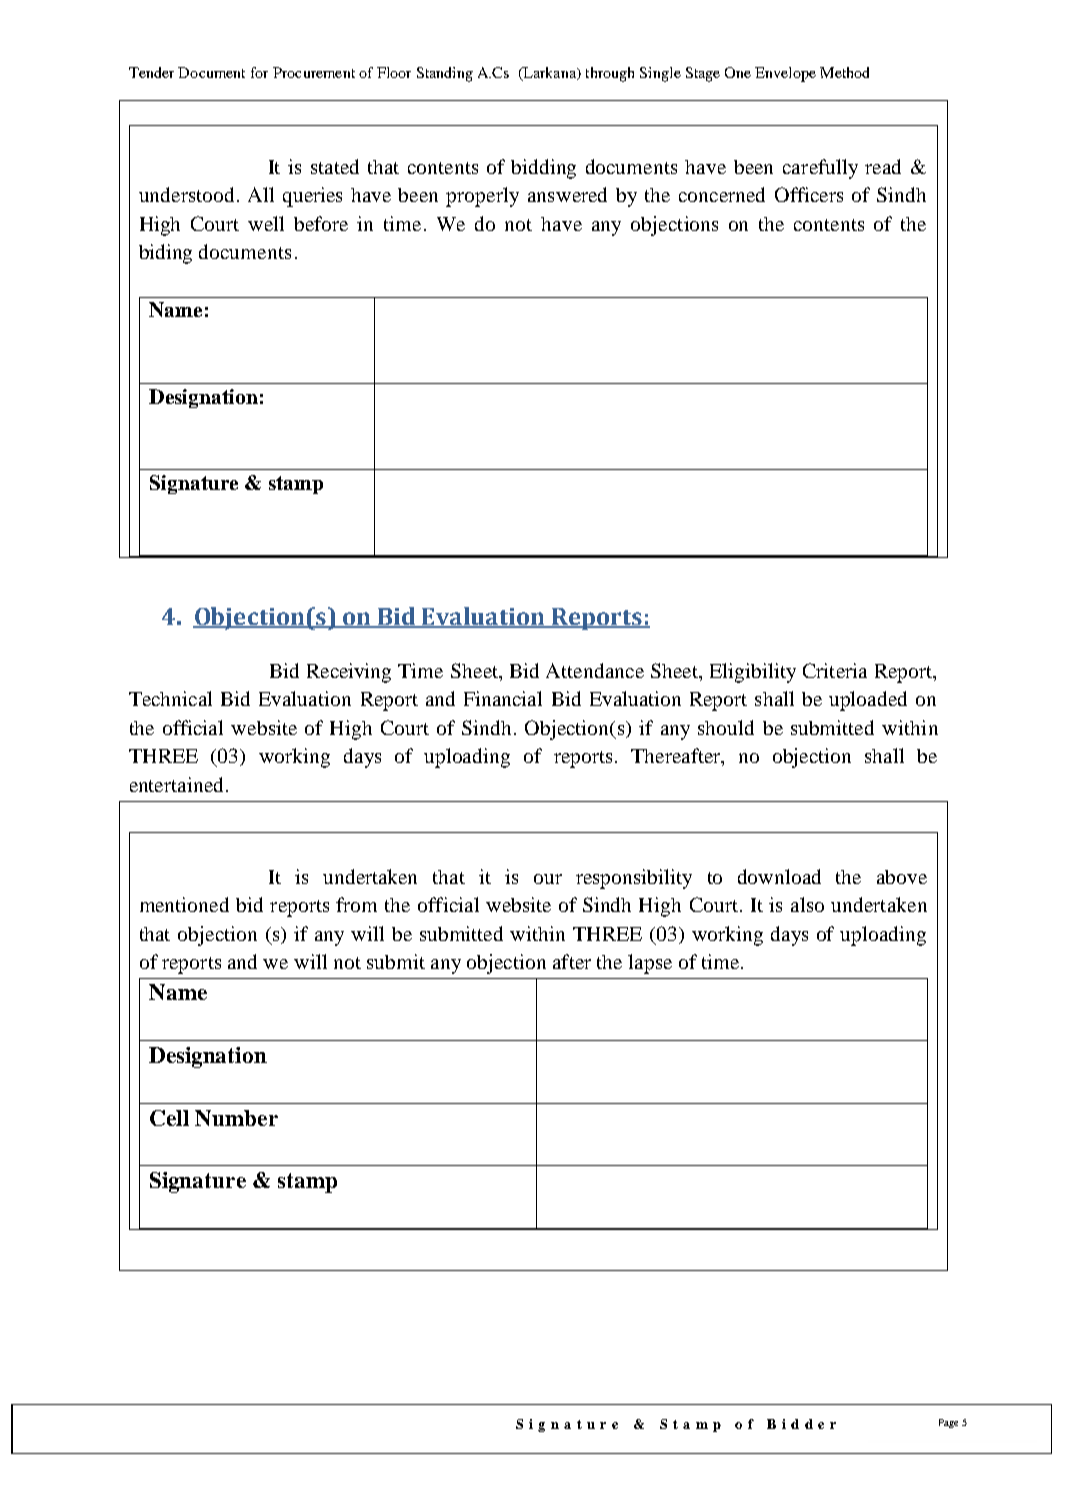 This screenshot has height=1509, width=1067. Describe the element at coordinates (844, 72) in the screenshot. I see `Method` at that location.
